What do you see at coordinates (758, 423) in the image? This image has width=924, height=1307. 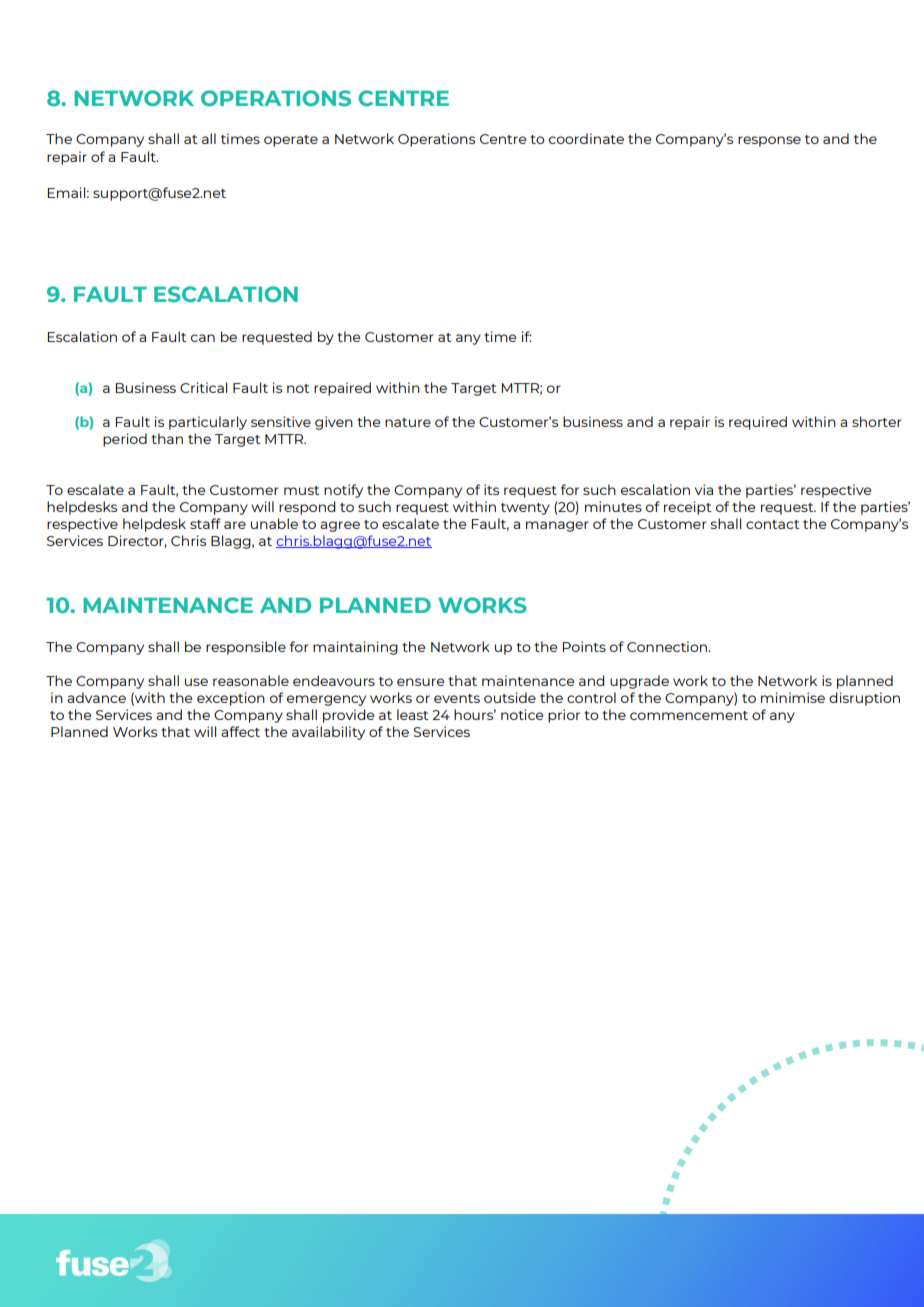 I see `required` at bounding box center [758, 423].
